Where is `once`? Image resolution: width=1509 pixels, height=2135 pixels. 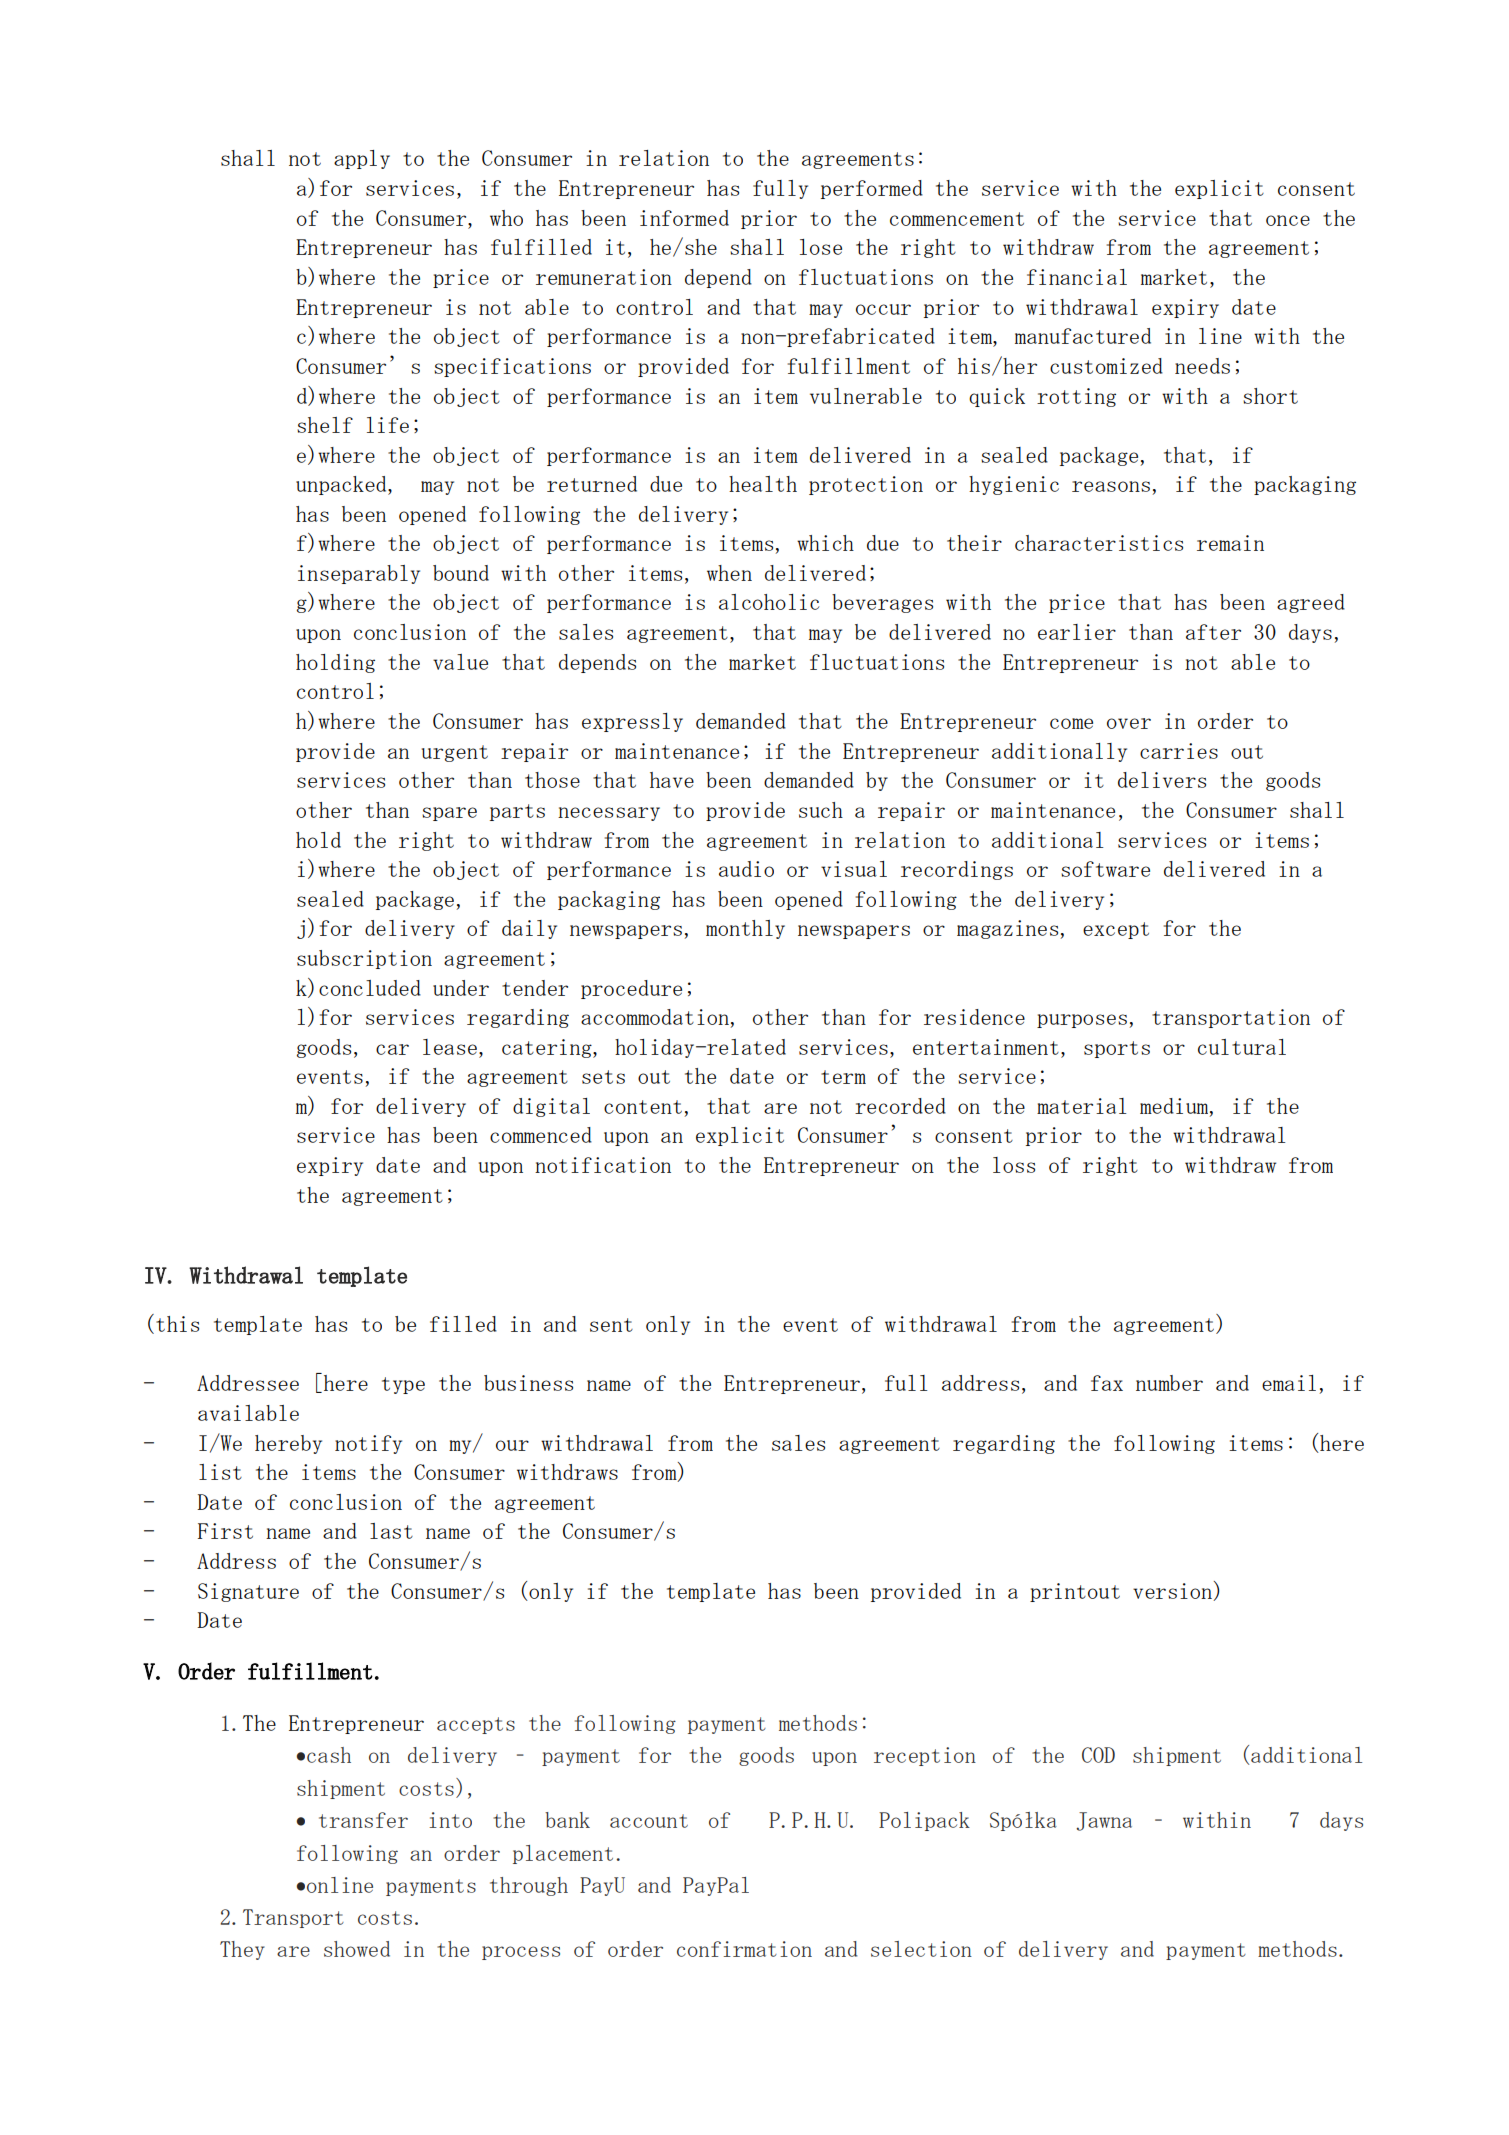
once is located at coordinates (1288, 220).
